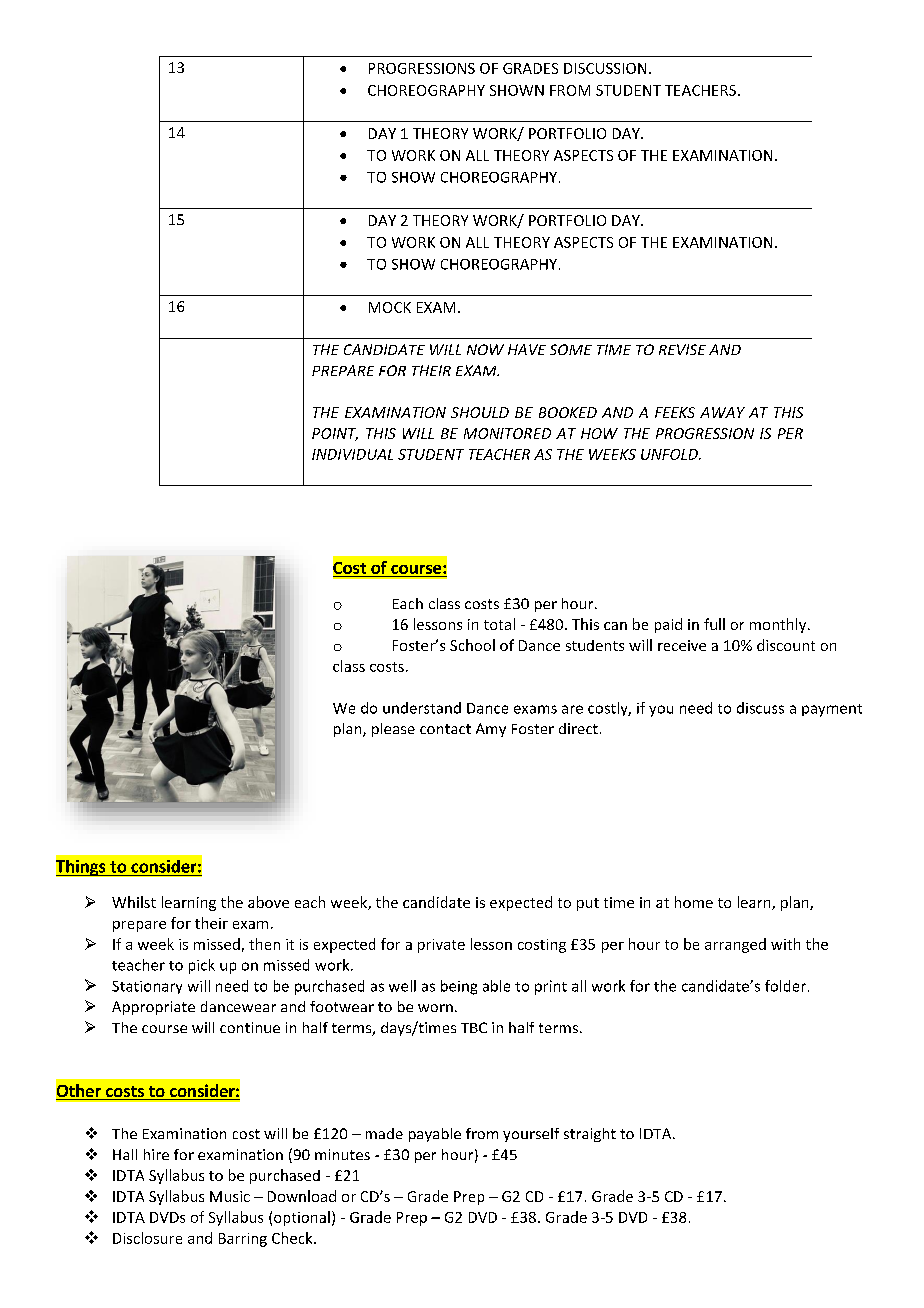  I want to click on REVISE, so click(682, 349).
